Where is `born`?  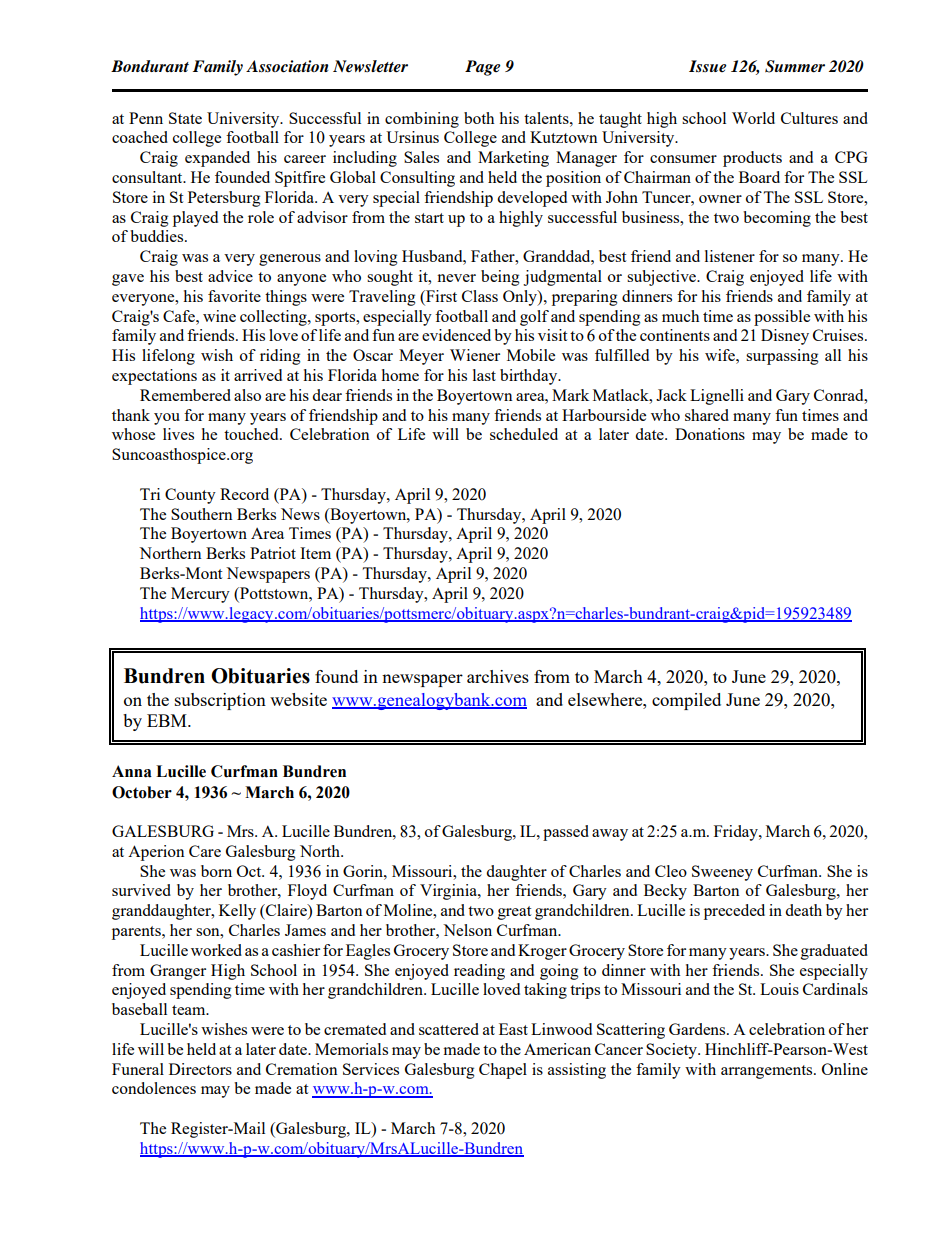
born is located at coordinates (216, 871).
